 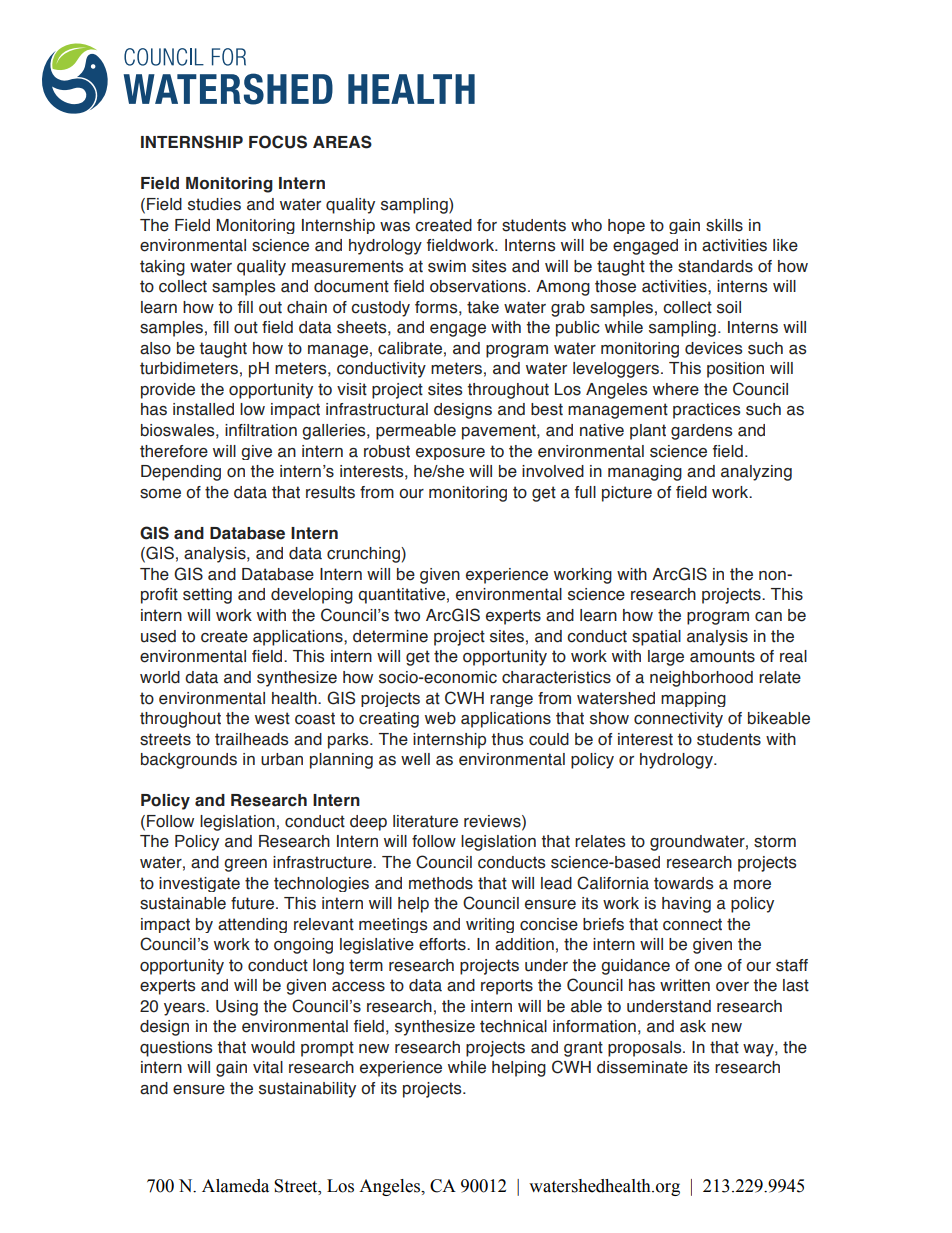 What do you see at coordinates (395, 227) in the screenshot?
I see `was` at bounding box center [395, 227].
